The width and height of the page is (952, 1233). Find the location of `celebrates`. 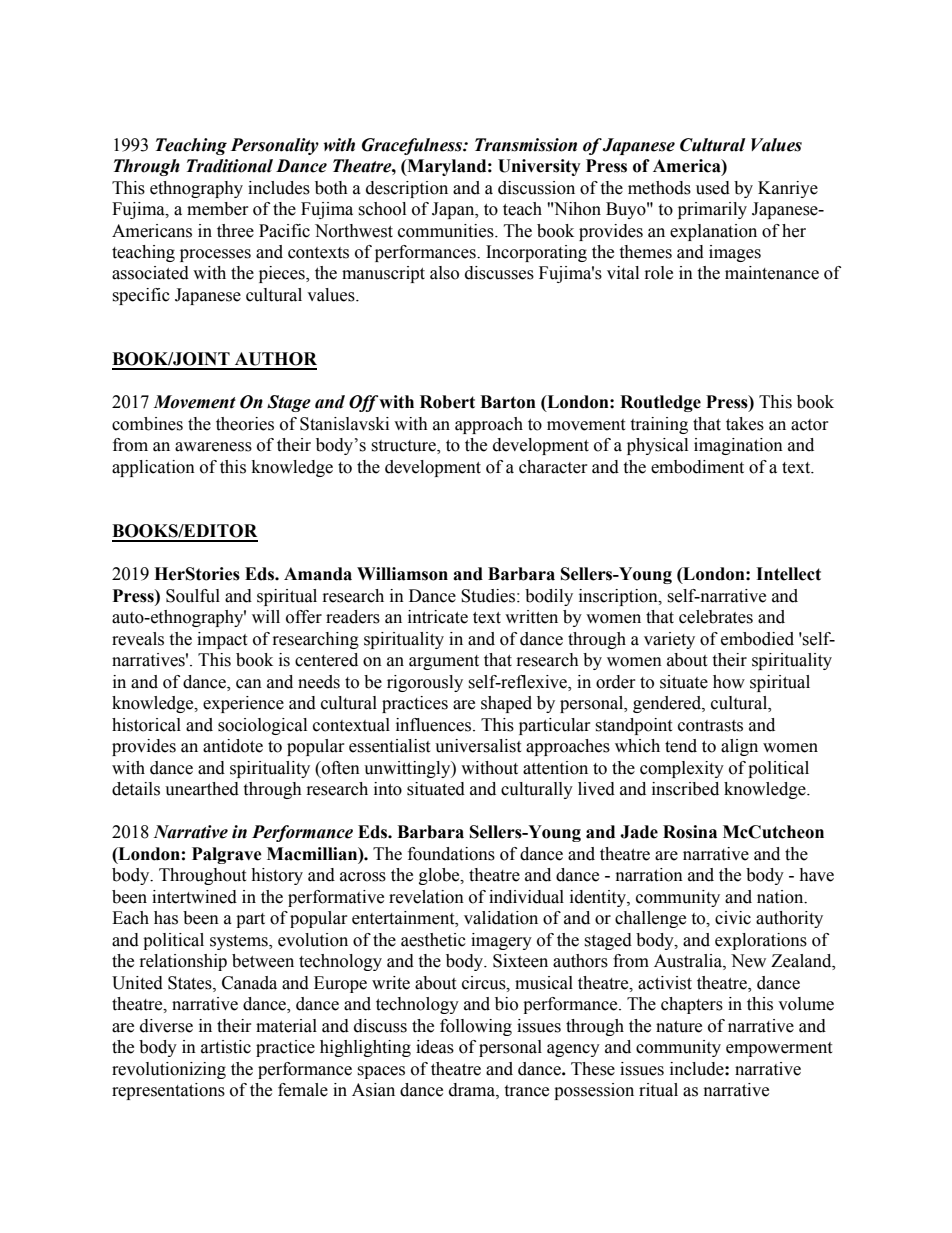

celebrates is located at coordinates (716, 617).
